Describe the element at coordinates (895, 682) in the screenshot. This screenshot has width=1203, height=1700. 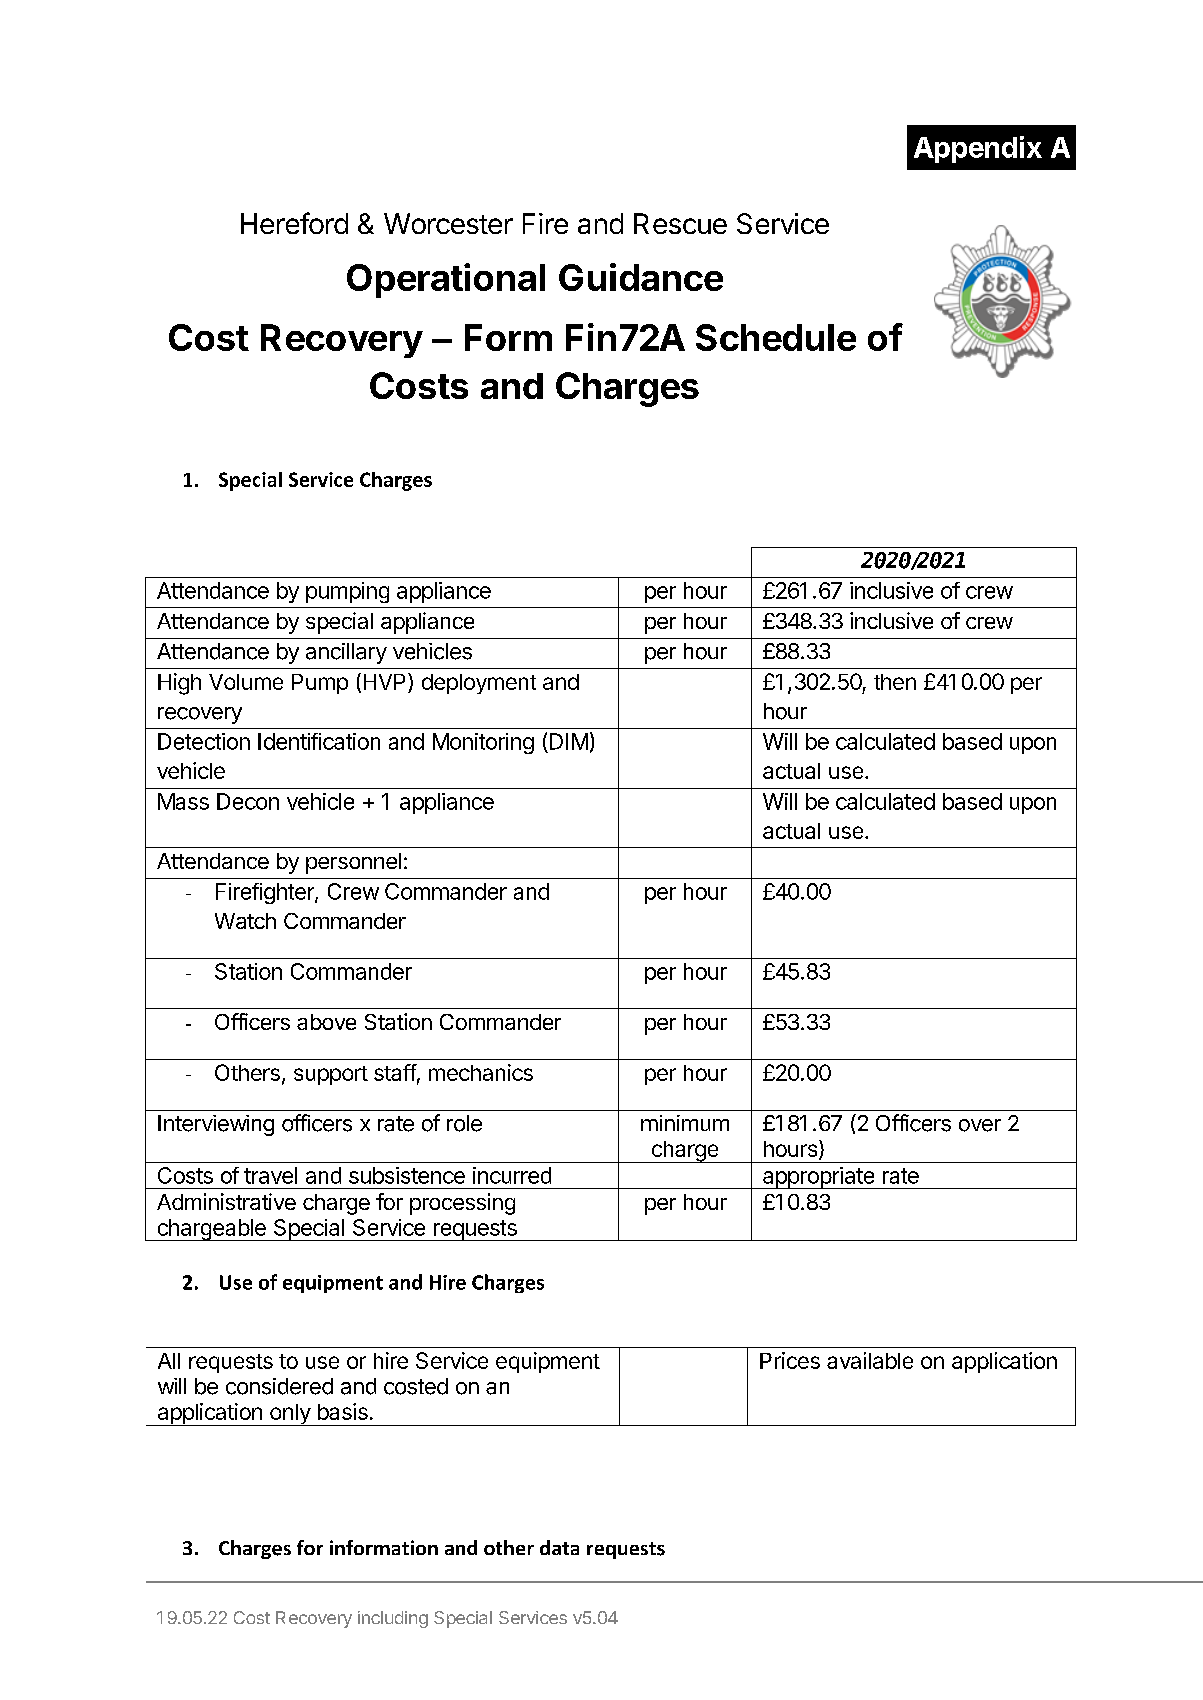
I see `then` at that location.
